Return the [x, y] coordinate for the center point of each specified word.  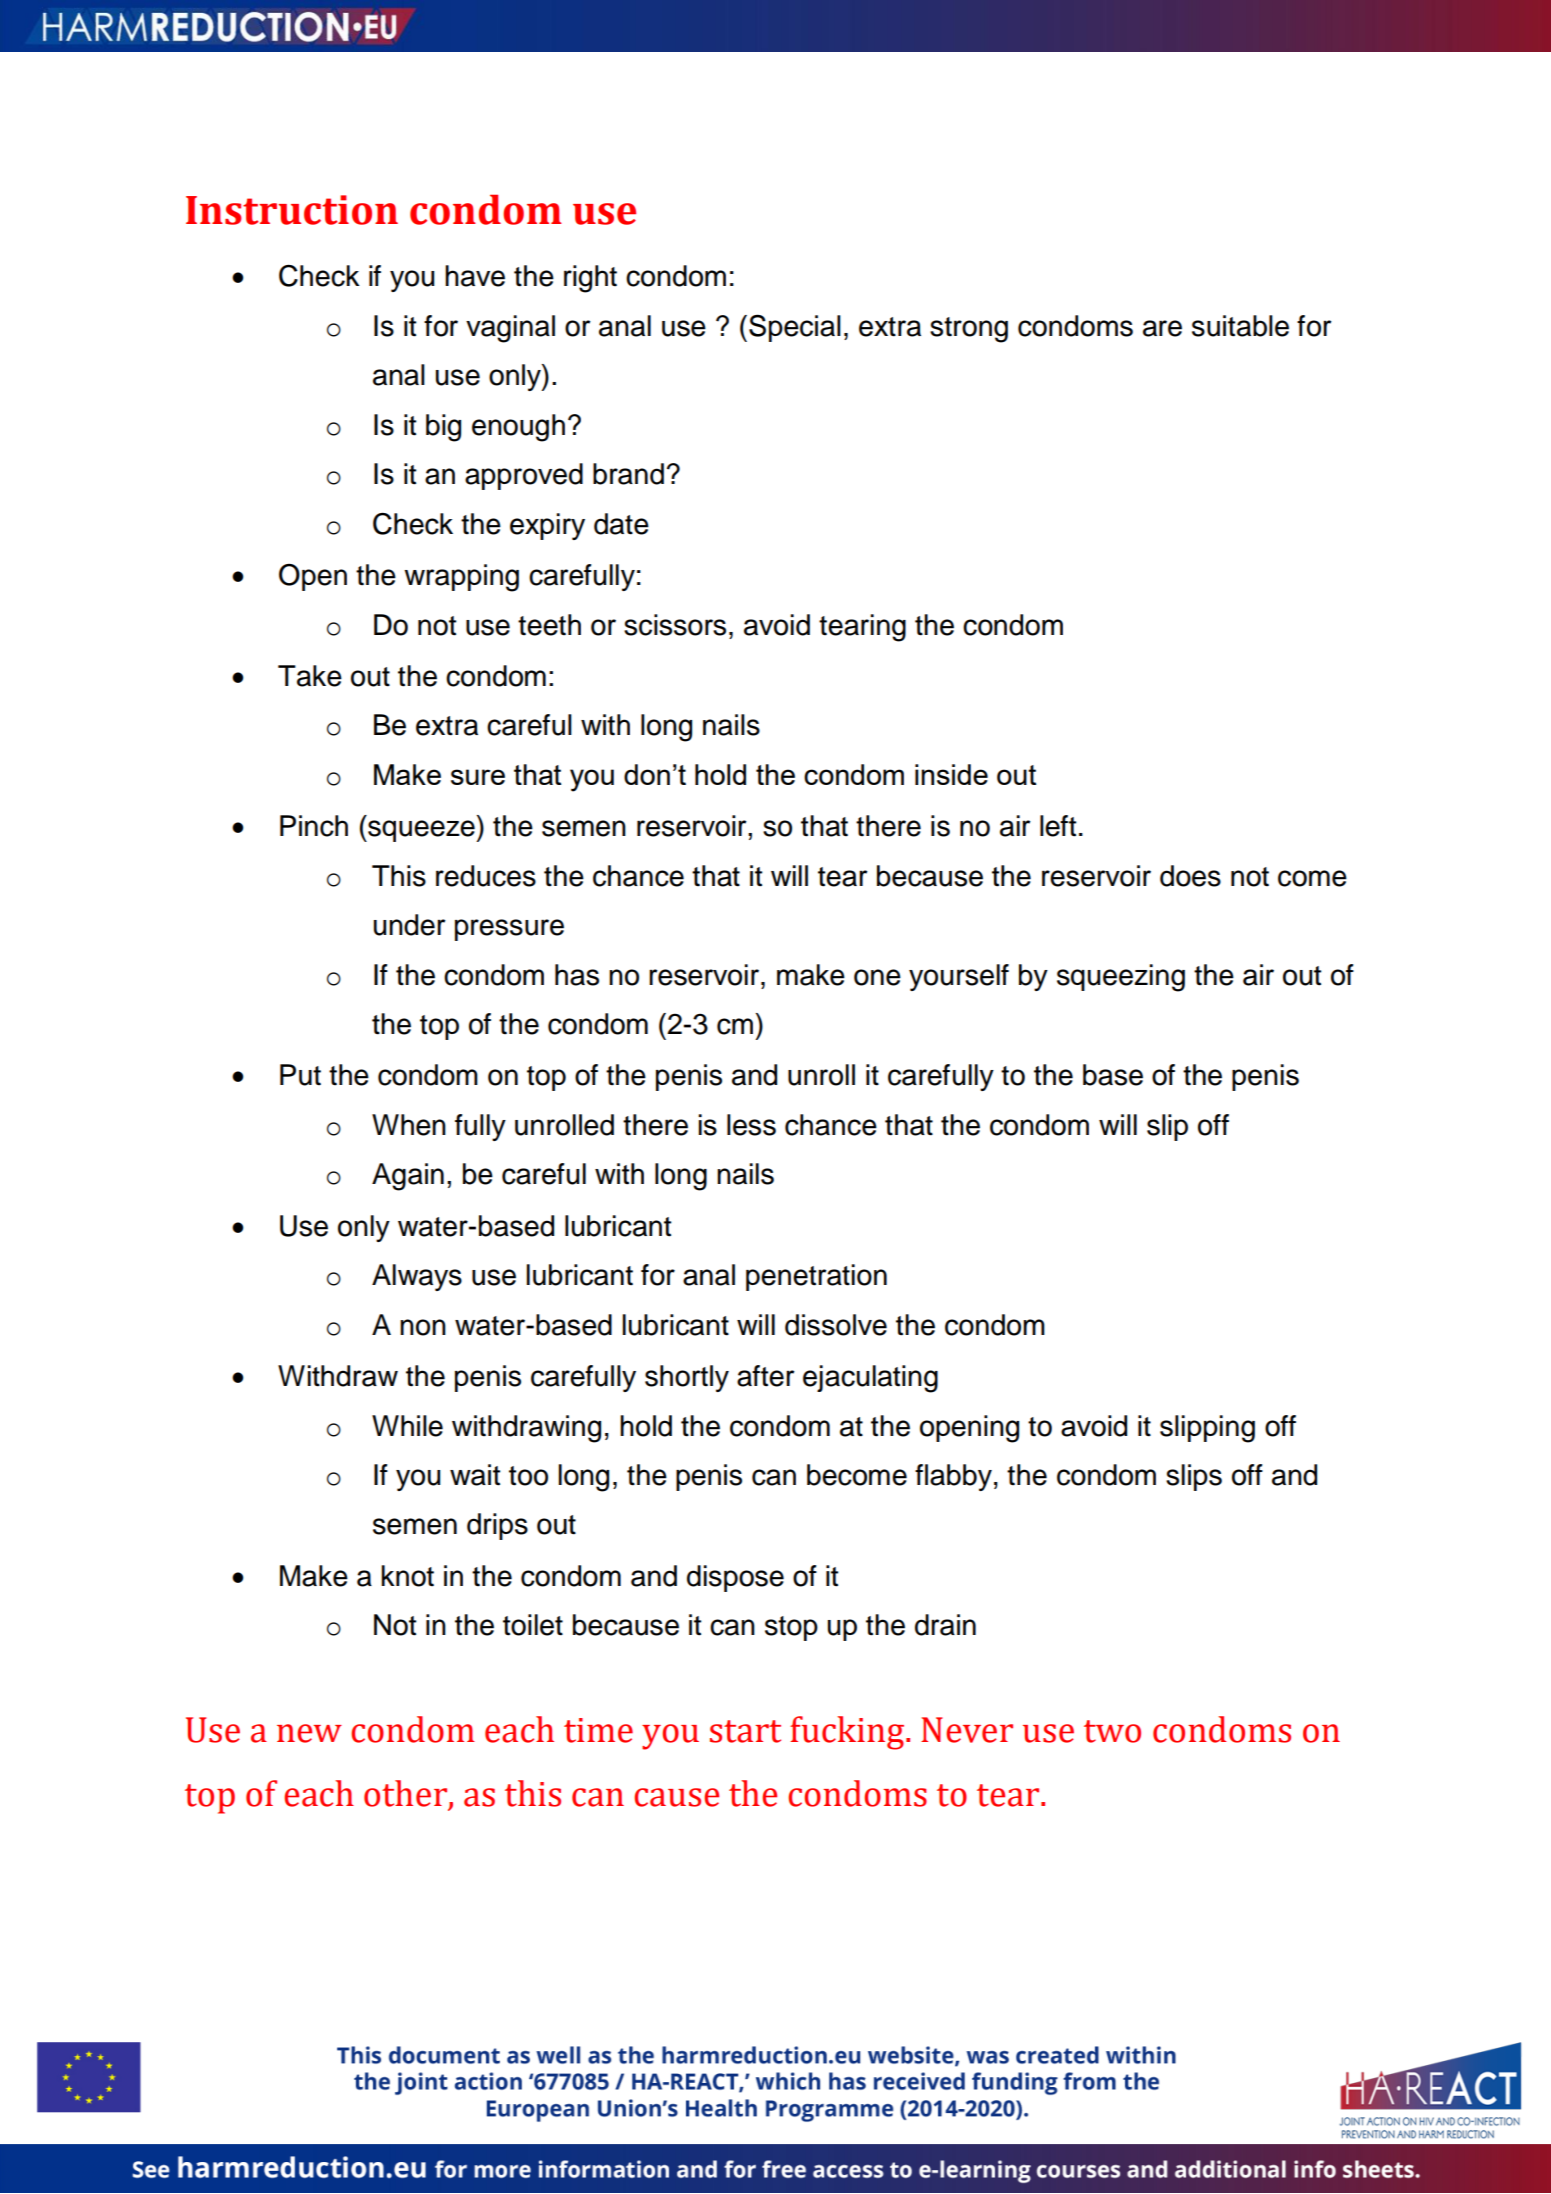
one [877, 977]
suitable [1240, 326]
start [745, 1731]
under [410, 925]
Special [795, 328]
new [309, 1733]
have [475, 276]
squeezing [1121, 978]
